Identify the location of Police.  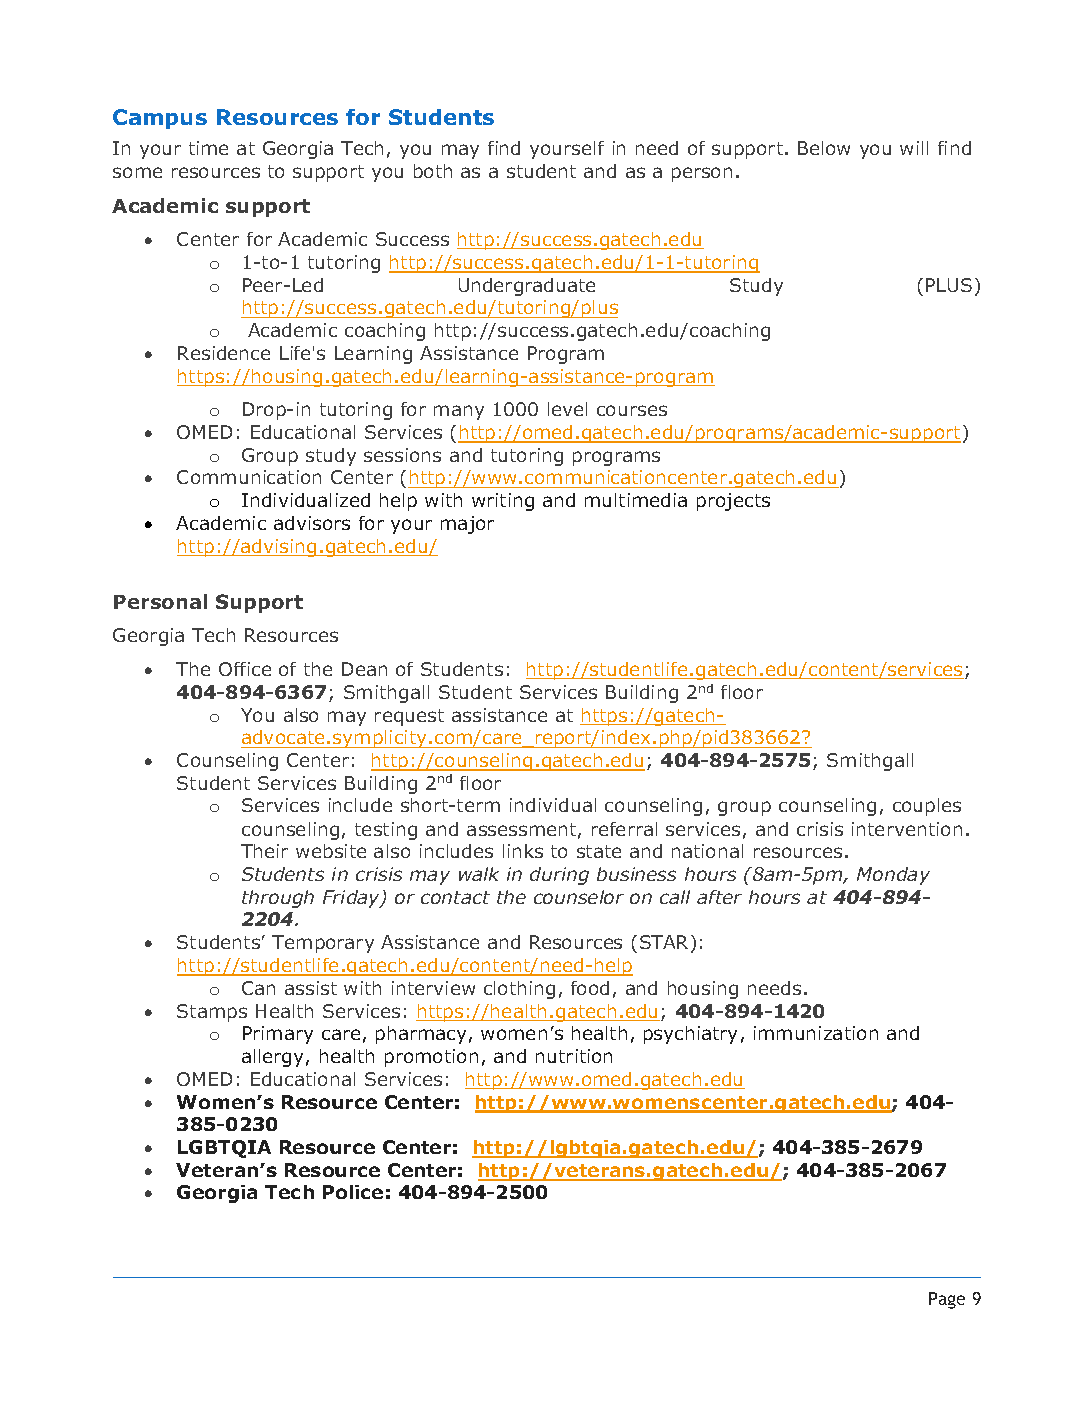
(353, 1192).
